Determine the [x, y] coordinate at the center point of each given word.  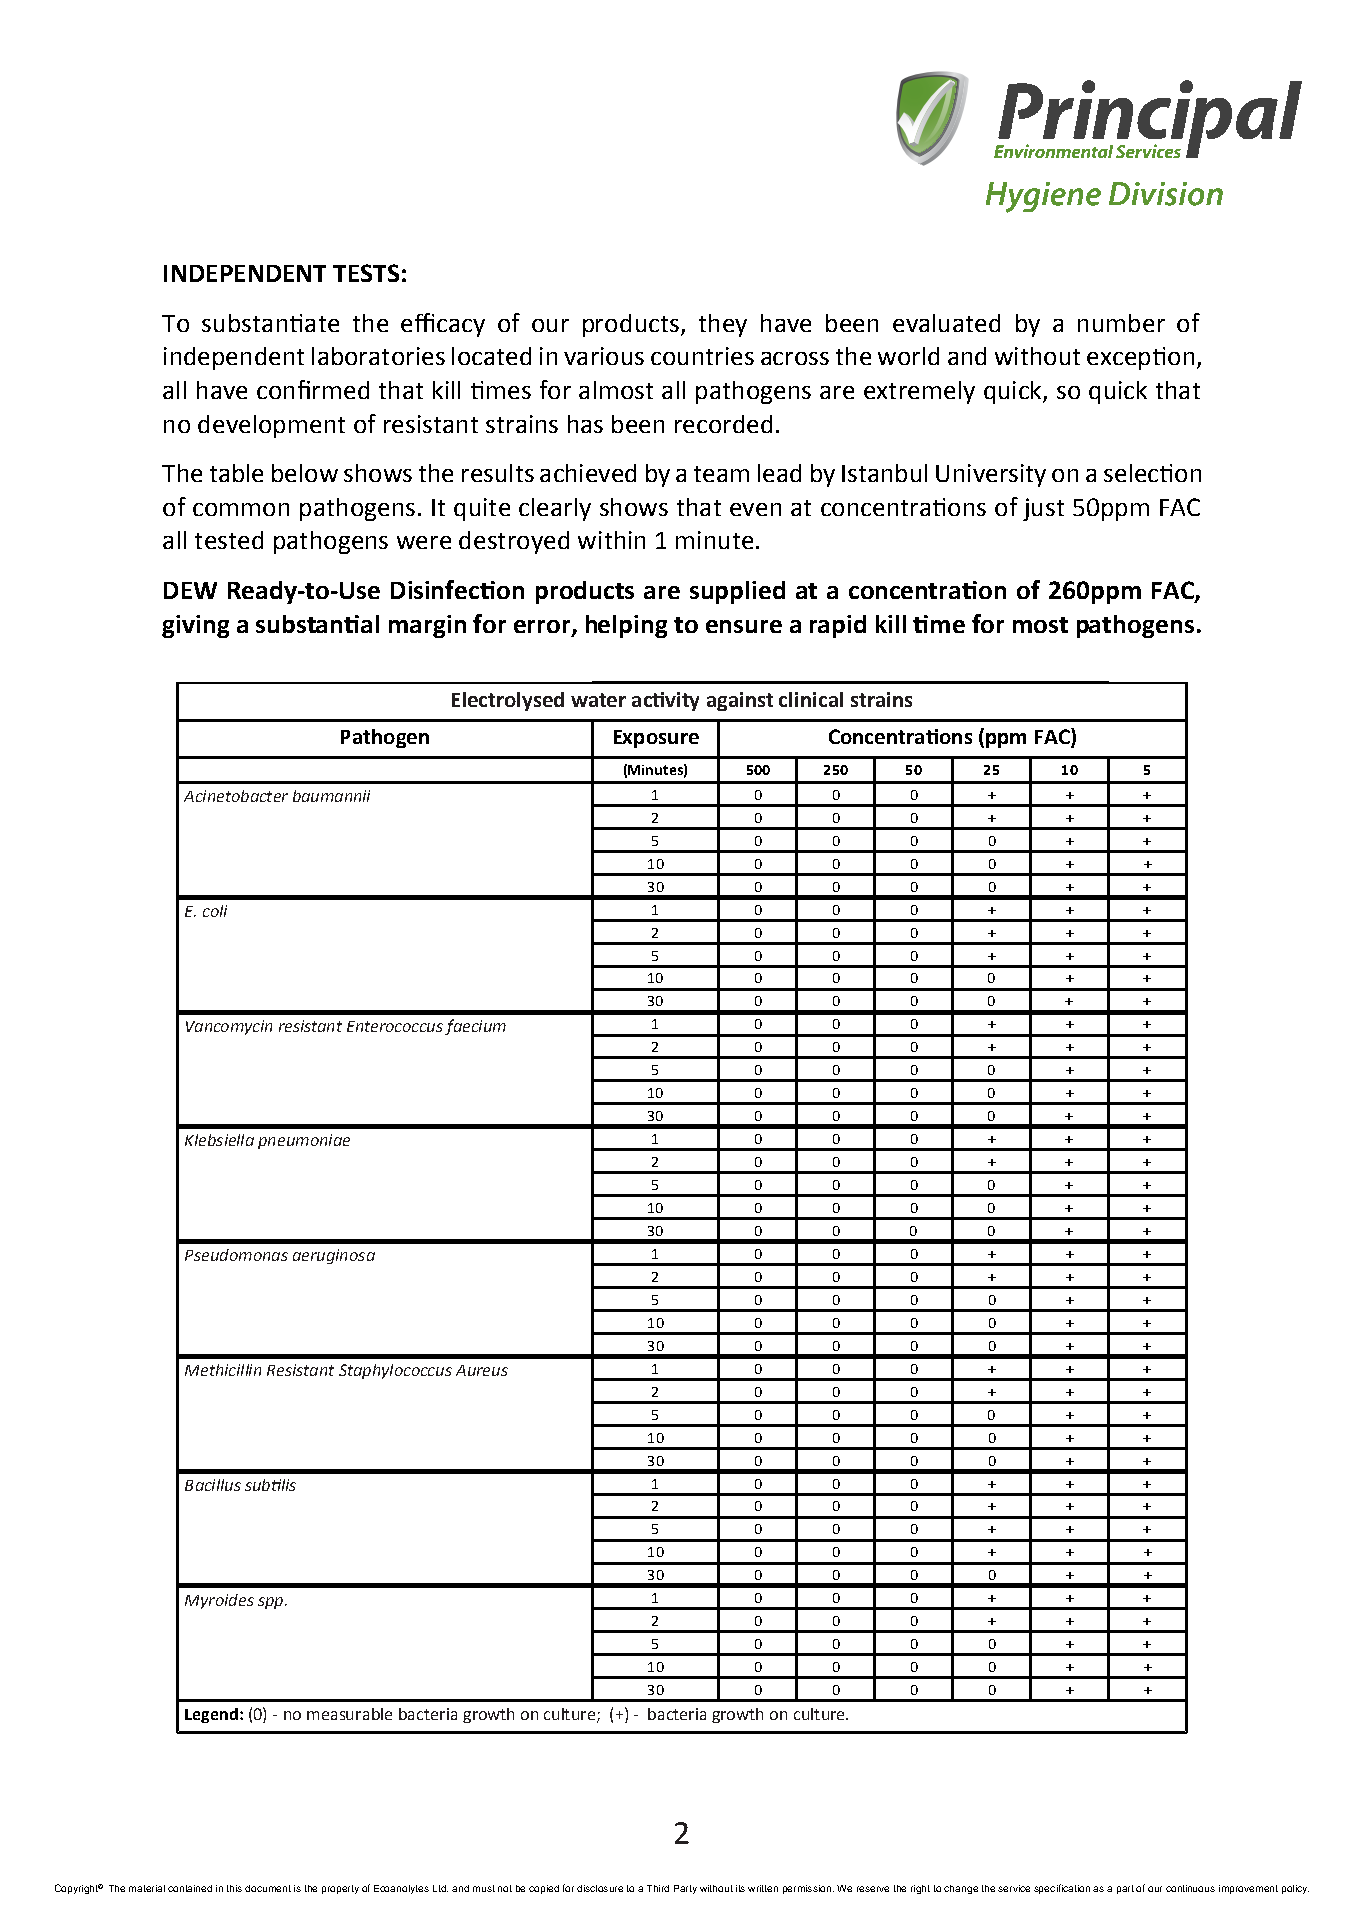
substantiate [270, 323]
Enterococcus [395, 1026]
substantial [317, 624]
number [1121, 323]
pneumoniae [304, 1141]
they [723, 325]
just [1043, 509]
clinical [811, 699]
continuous [1190, 1888]
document [268, 1888]
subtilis [270, 1485]
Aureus [482, 1370]
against [740, 701]
